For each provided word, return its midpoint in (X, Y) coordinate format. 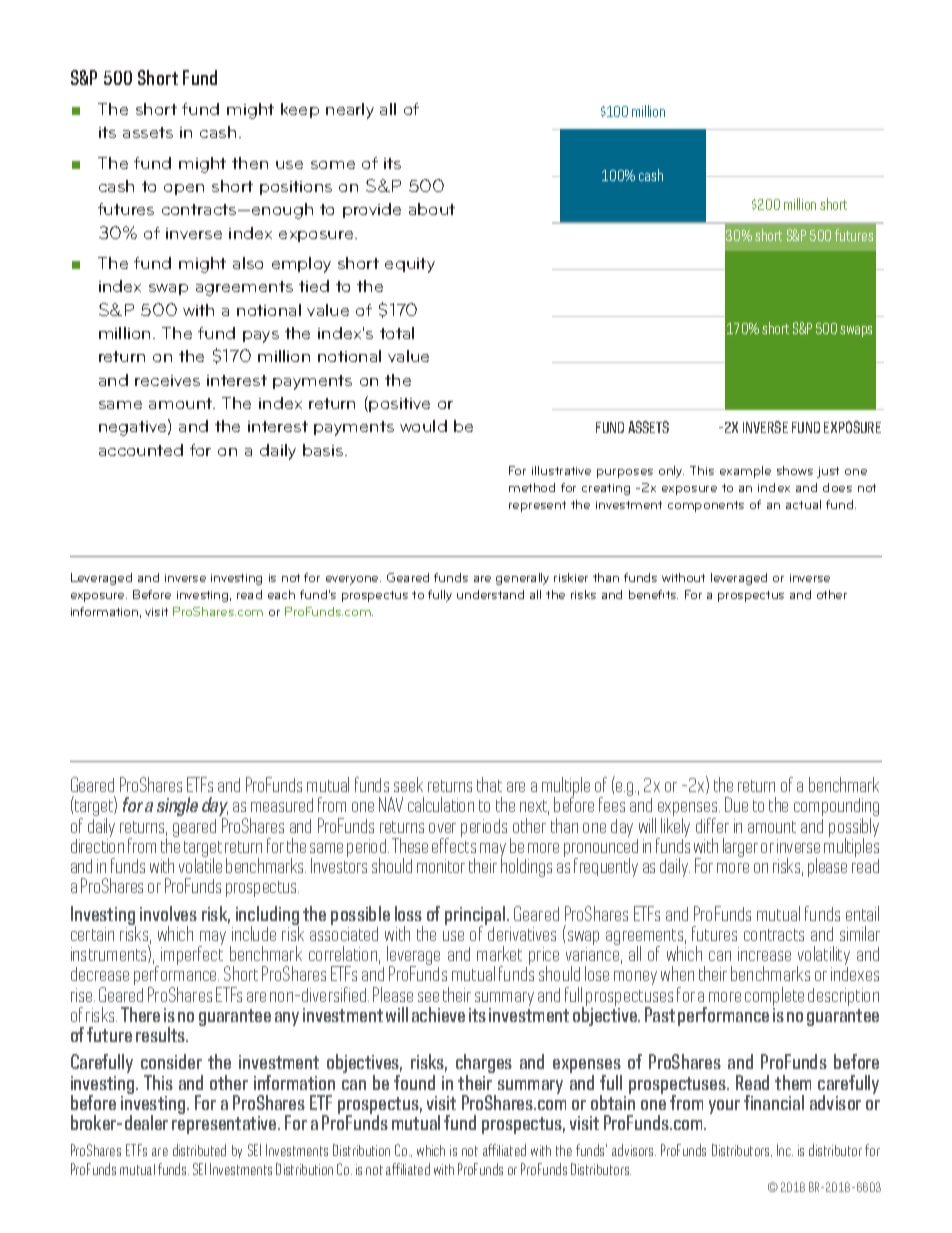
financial (774, 1102)
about (432, 209)
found (414, 1082)
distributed (199, 1150)
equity (410, 265)
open (184, 189)
